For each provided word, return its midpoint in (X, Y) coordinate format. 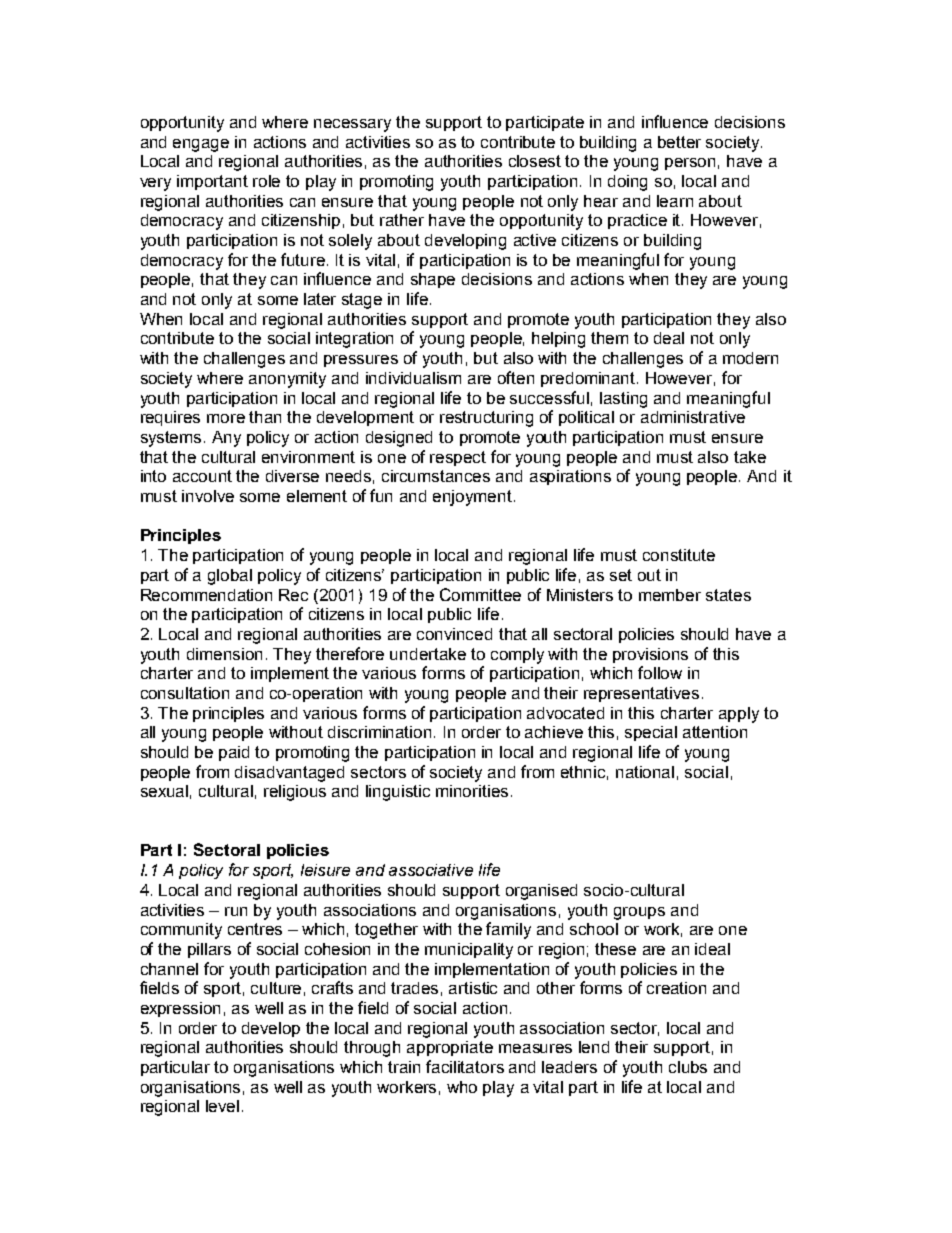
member (670, 595)
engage (201, 145)
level (222, 1106)
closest (535, 161)
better (679, 142)
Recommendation (206, 595)
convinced (454, 634)
